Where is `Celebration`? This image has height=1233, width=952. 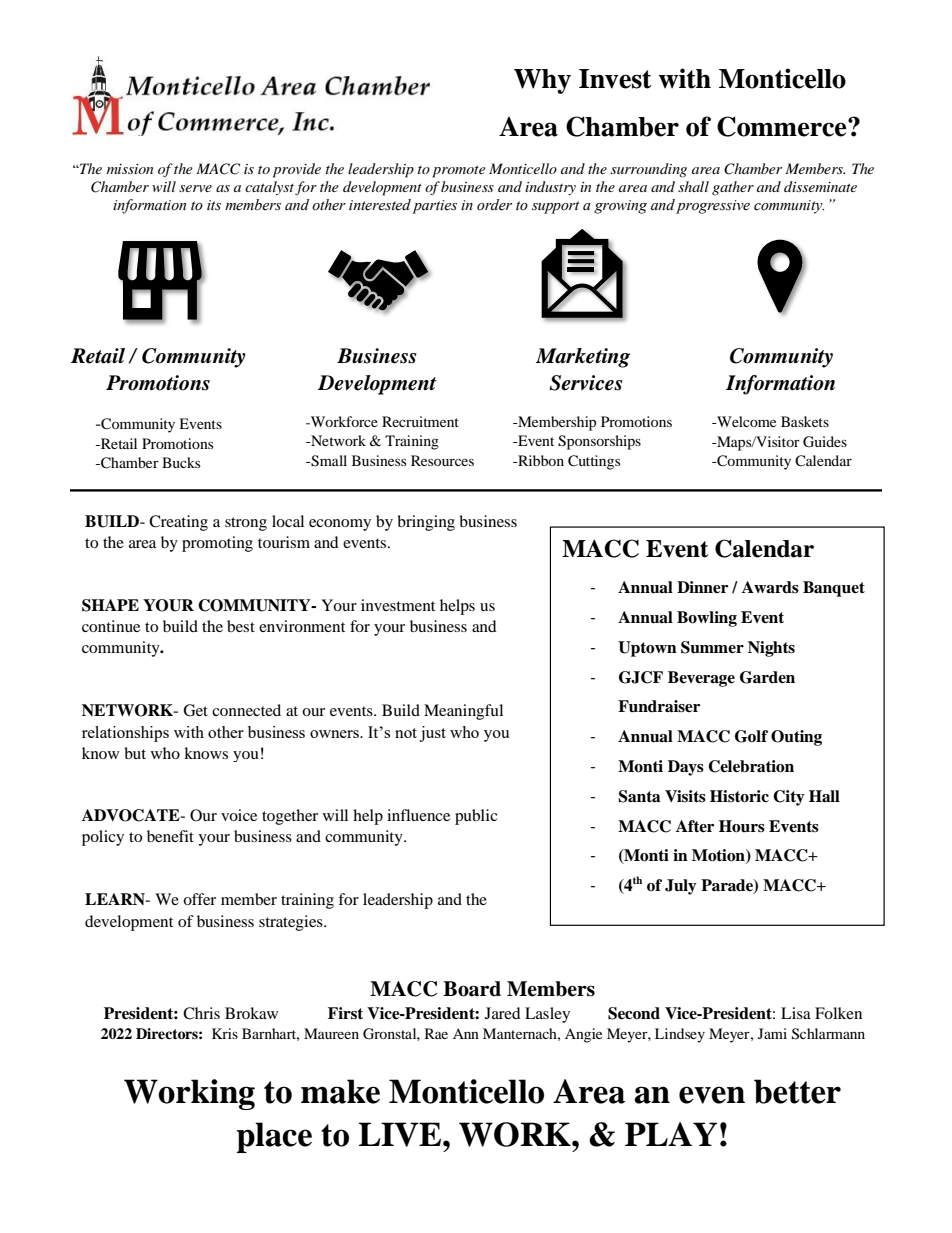
Celebration is located at coordinates (751, 766).
